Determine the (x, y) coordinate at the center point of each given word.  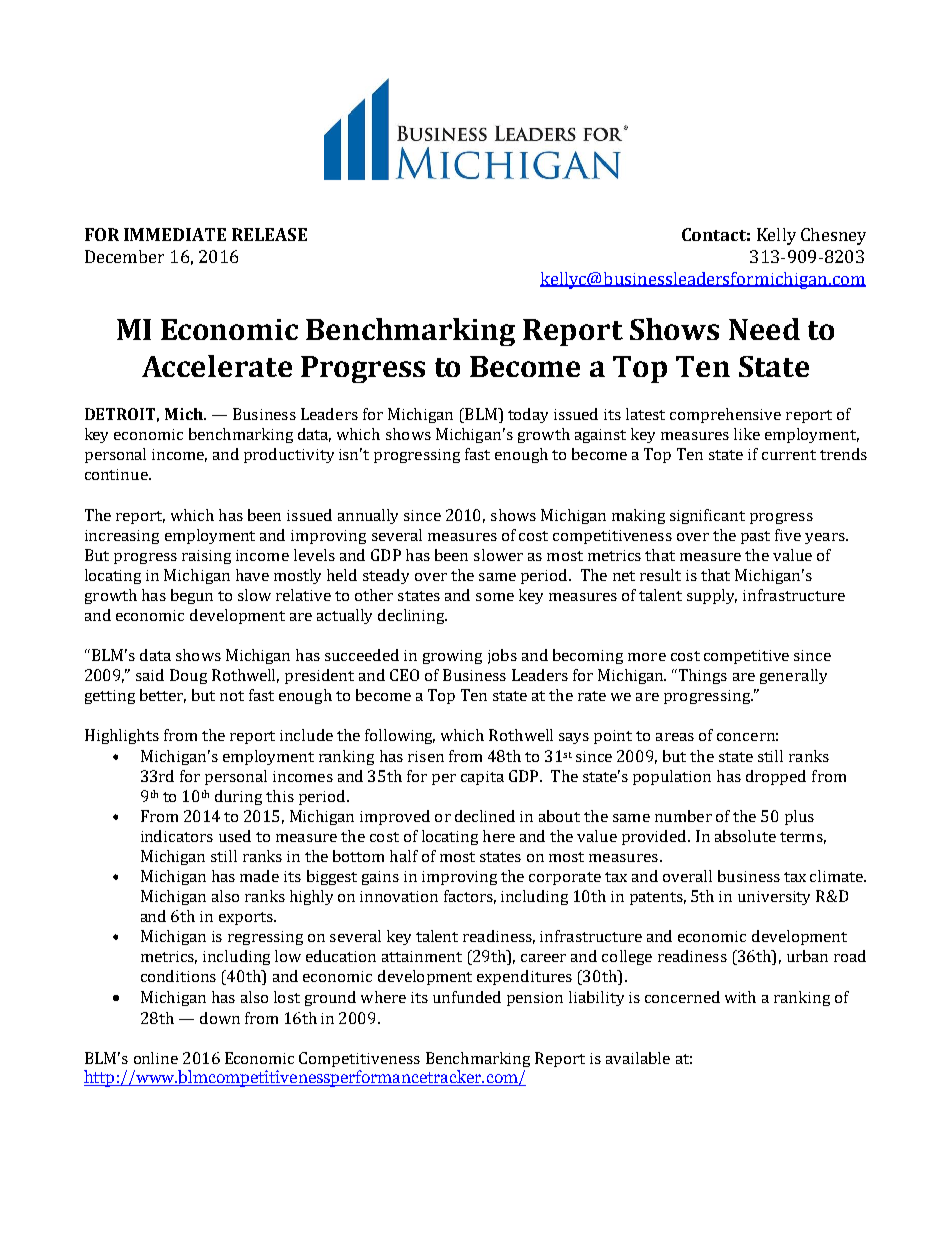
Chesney (833, 236)
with (740, 997)
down (220, 1018)
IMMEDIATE (175, 234)
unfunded (467, 997)
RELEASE (269, 234)
